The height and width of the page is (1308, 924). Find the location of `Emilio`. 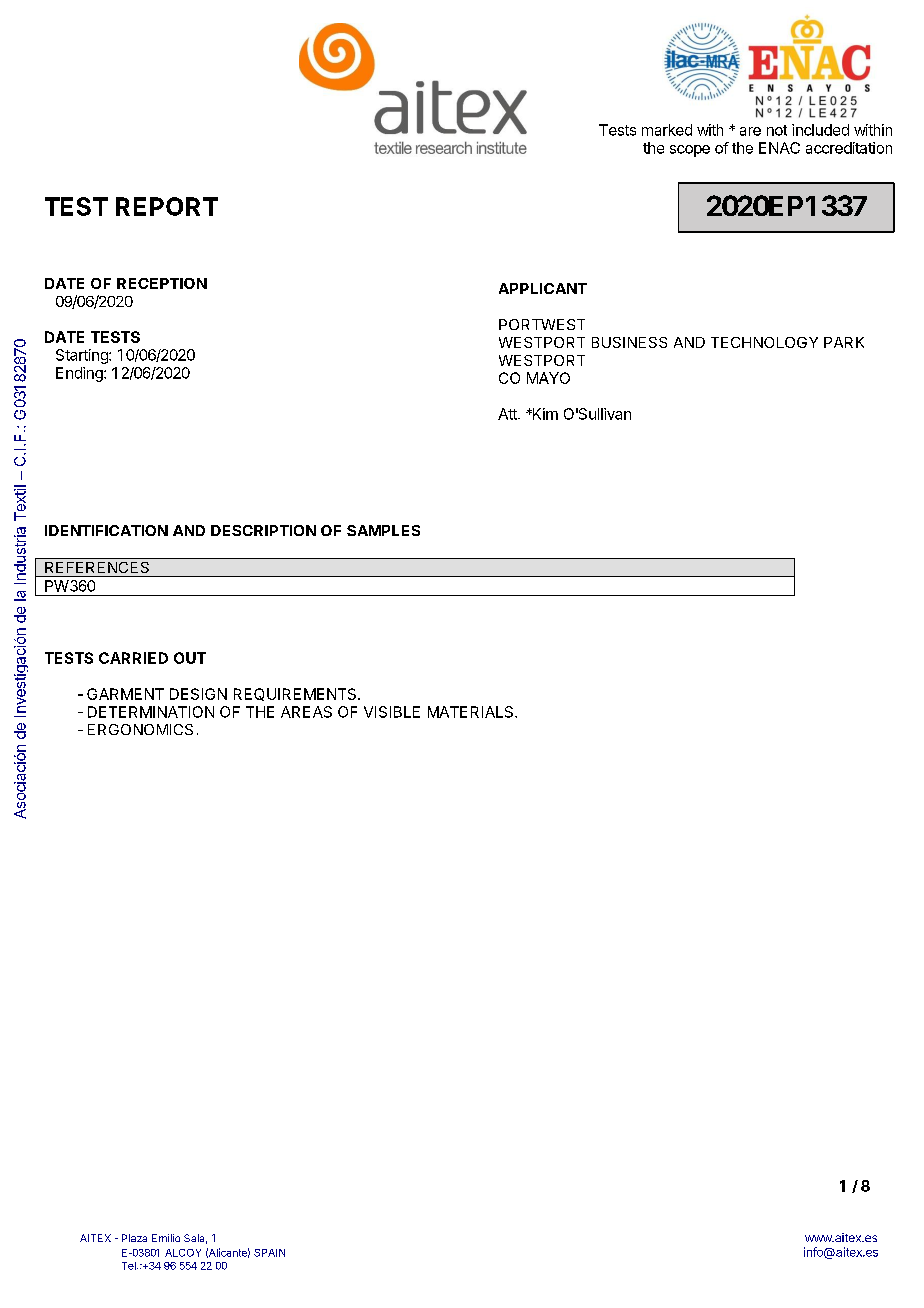

Emilio is located at coordinates (166, 1238).
